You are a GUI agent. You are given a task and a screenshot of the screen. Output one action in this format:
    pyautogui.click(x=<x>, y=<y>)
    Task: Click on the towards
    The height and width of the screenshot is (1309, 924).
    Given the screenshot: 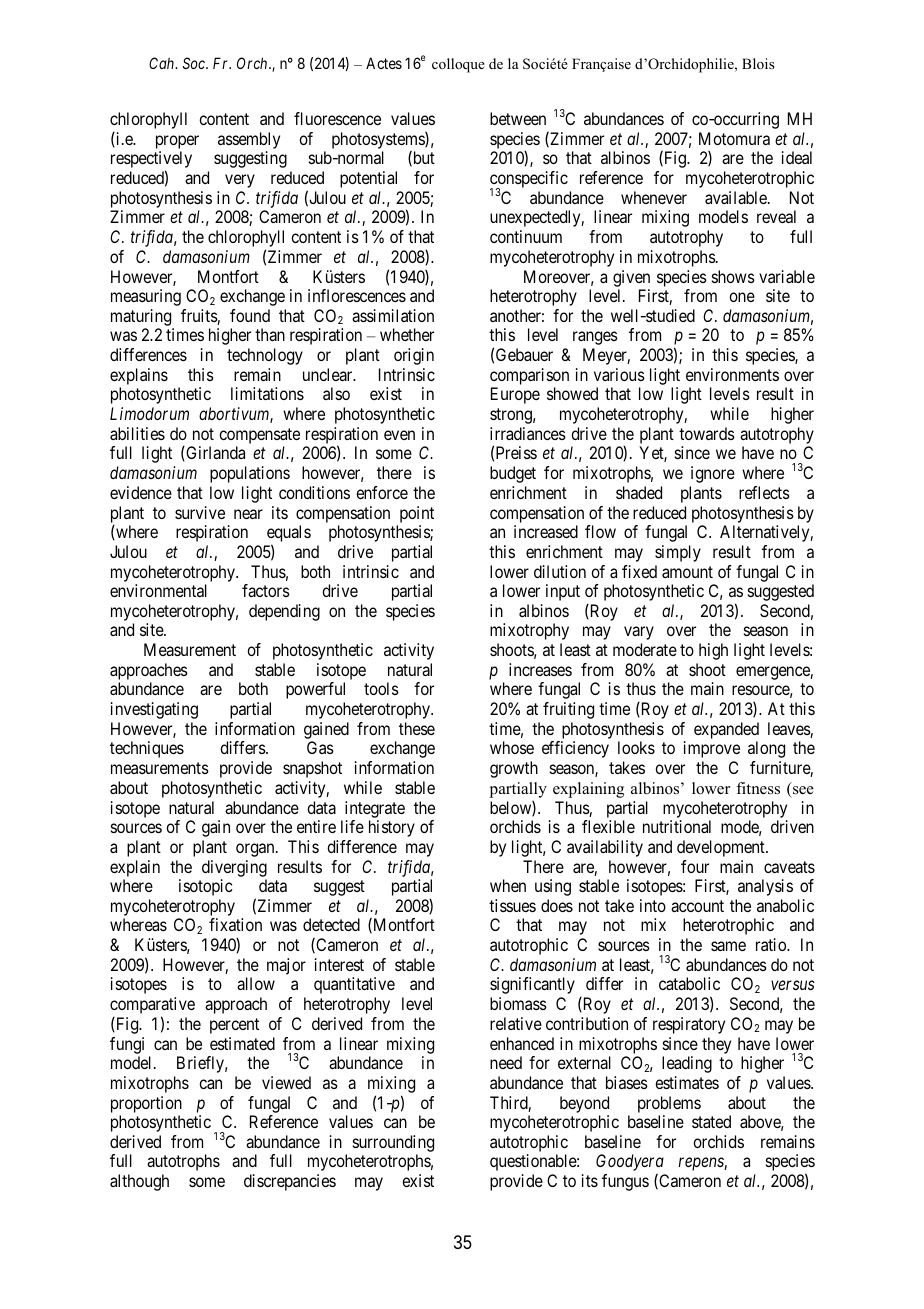 What is the action you would take?
    pyautogui.click(x=707, y=433)
